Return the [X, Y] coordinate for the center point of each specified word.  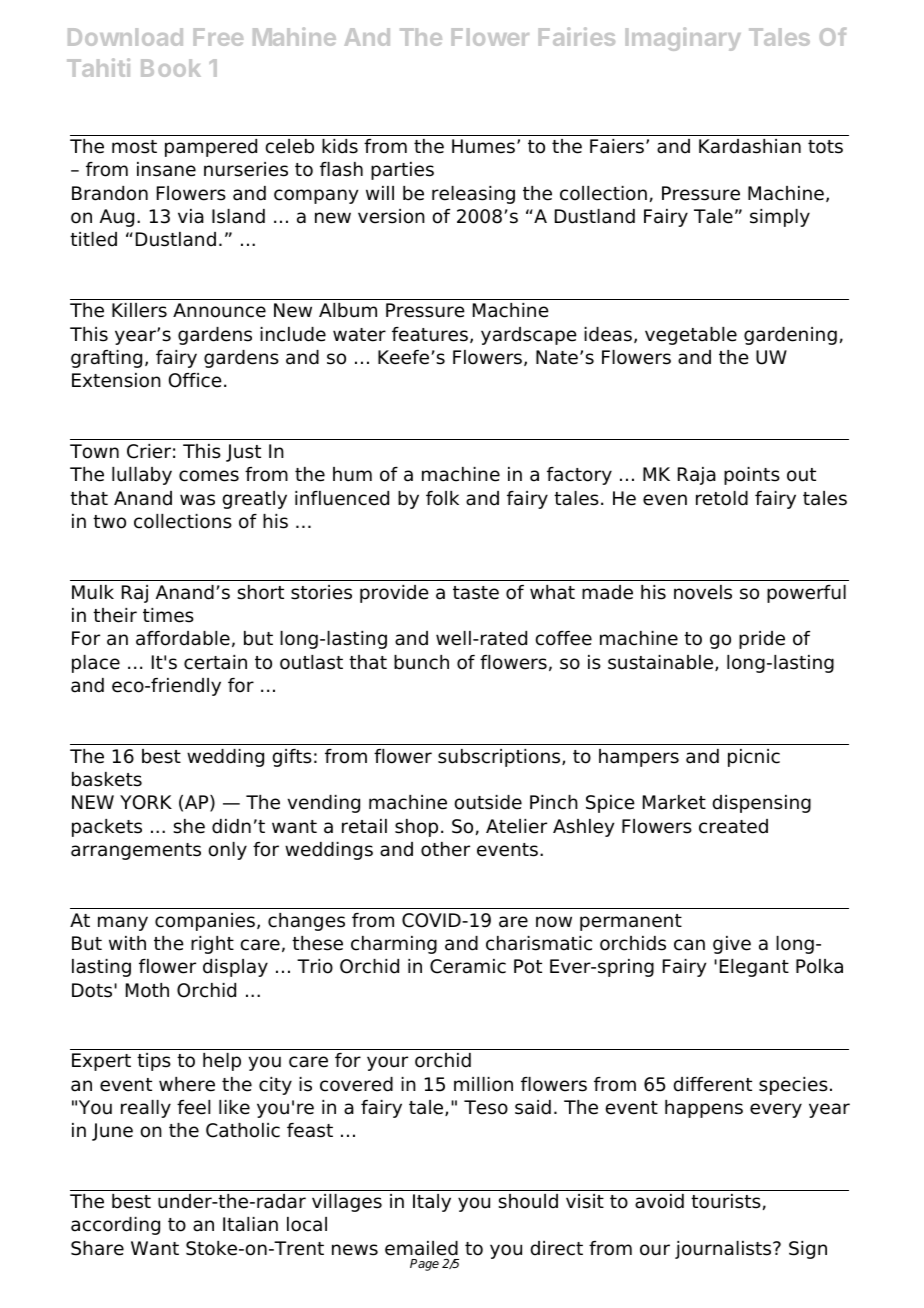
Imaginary [683, 39]
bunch [421, 662]
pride [762, 640]
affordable [183, 638]
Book [171, 68]
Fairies [577, 36]
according [115, 1226]
